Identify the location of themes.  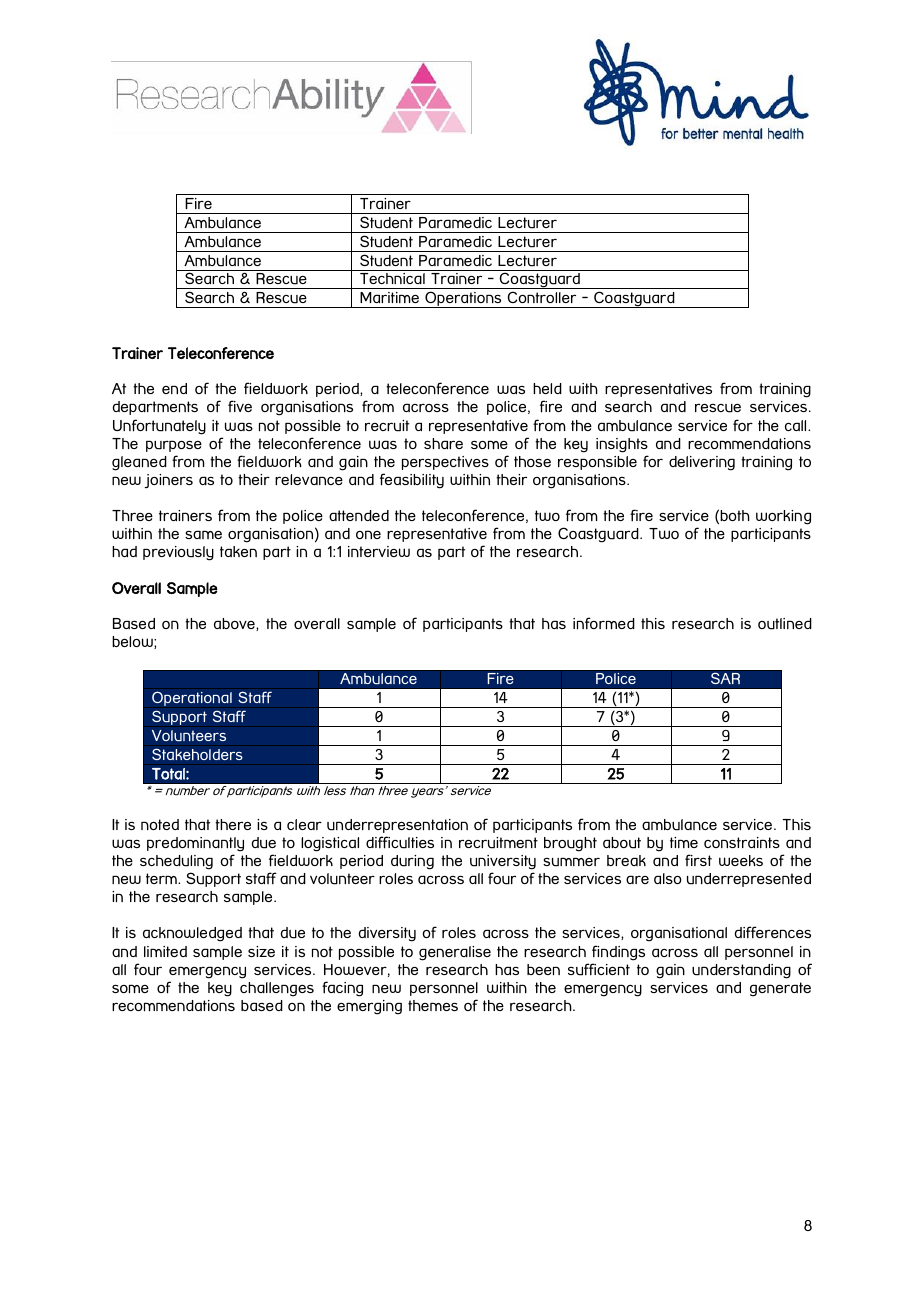
(433, 1005).
